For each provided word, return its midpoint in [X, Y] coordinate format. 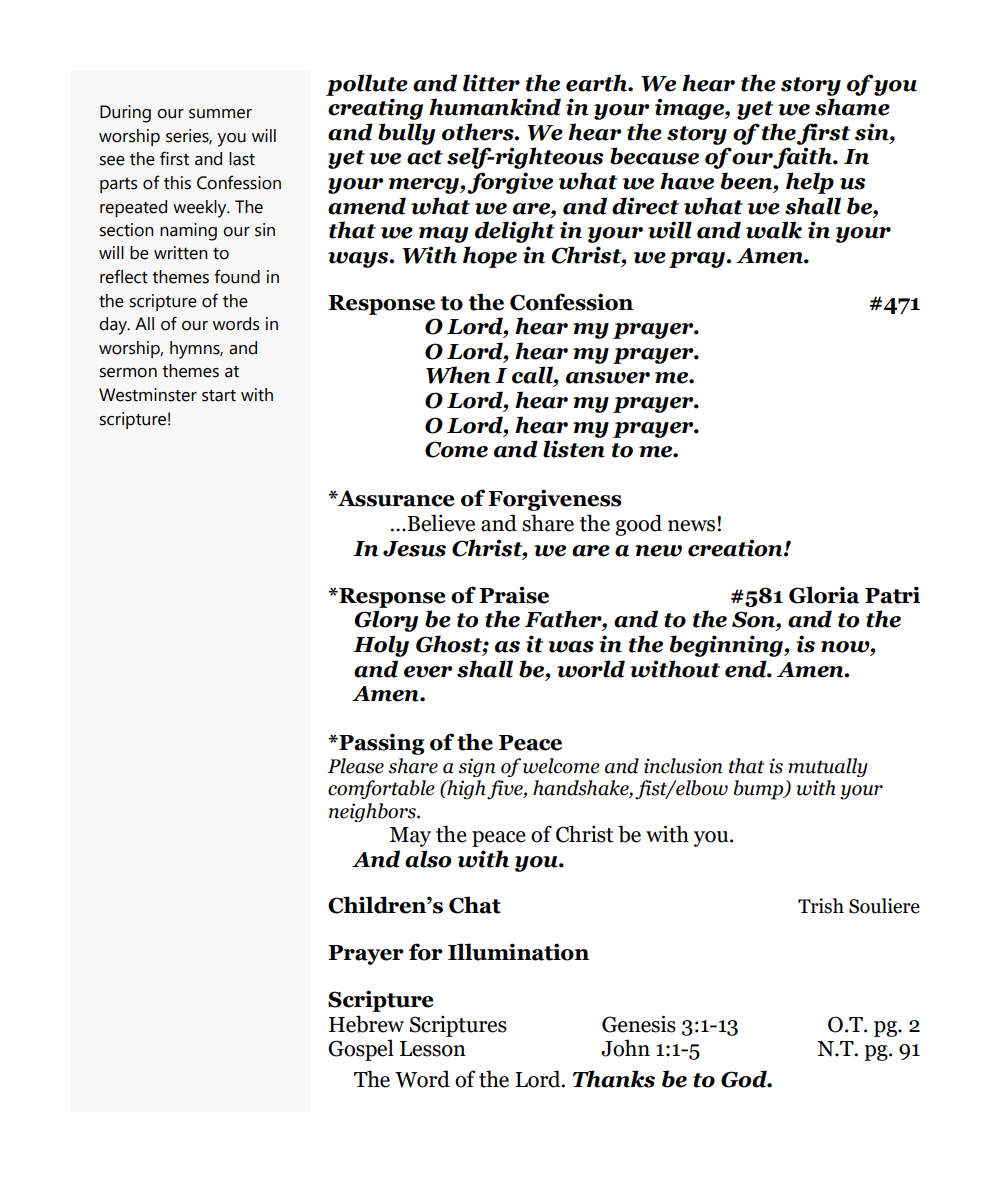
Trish [821, 906]
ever [428, 672]
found [237, 276]
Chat [475, 905]
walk [774, 230]
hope [490, 257]
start [219, 396]
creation [736, 548]
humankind [495, 107]
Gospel [361, 1050]
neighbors [373, 812]
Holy [381, 646]
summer [220, 114]
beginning [727, 646]
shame [852, 107]
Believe [440, 523]
